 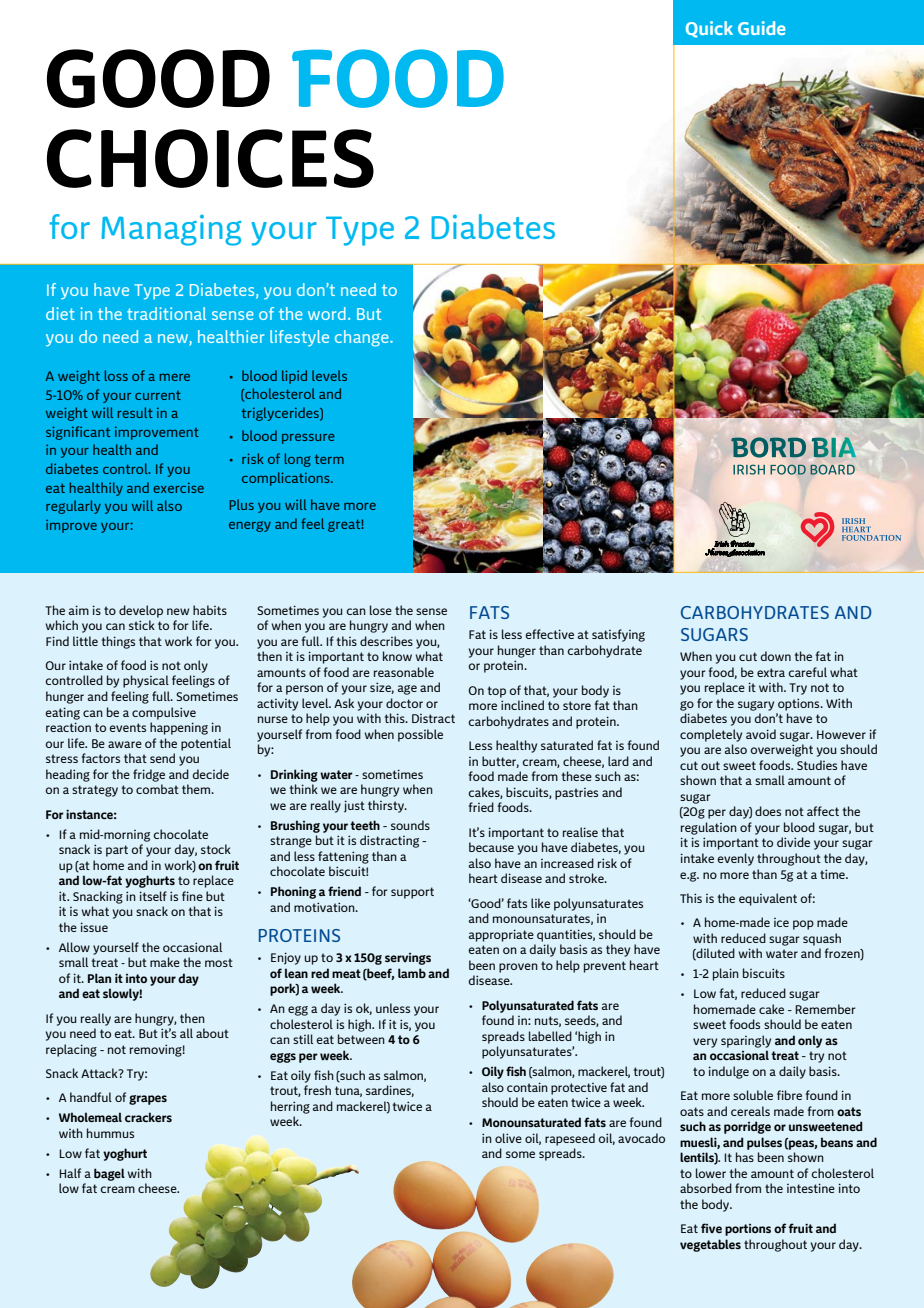 What do you see at coordinates (109, 1174) in the screenshot?
I see `bagel` at bounding box center [109, 1174].
